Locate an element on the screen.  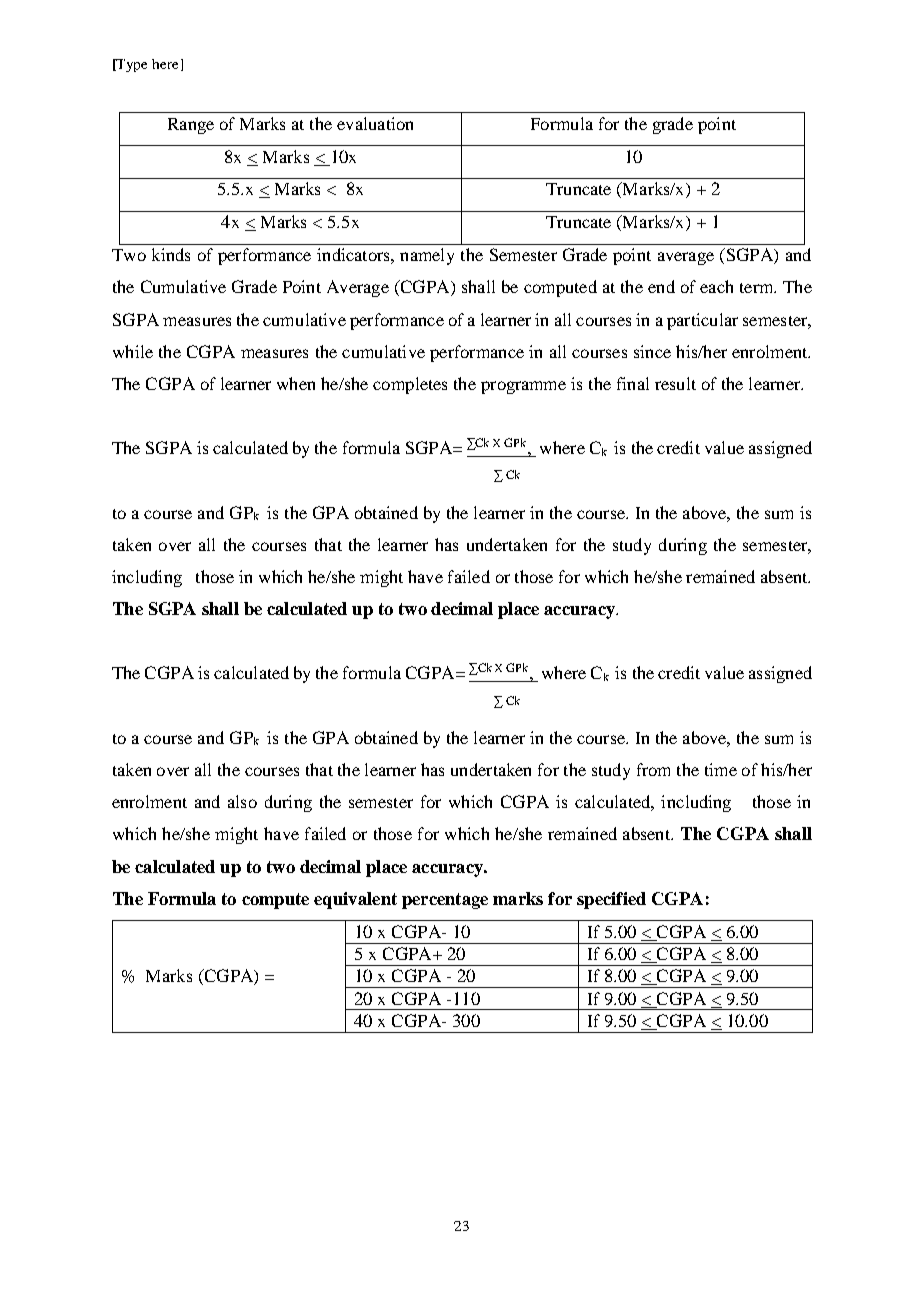
particular is located at coordinates (702, 321).
